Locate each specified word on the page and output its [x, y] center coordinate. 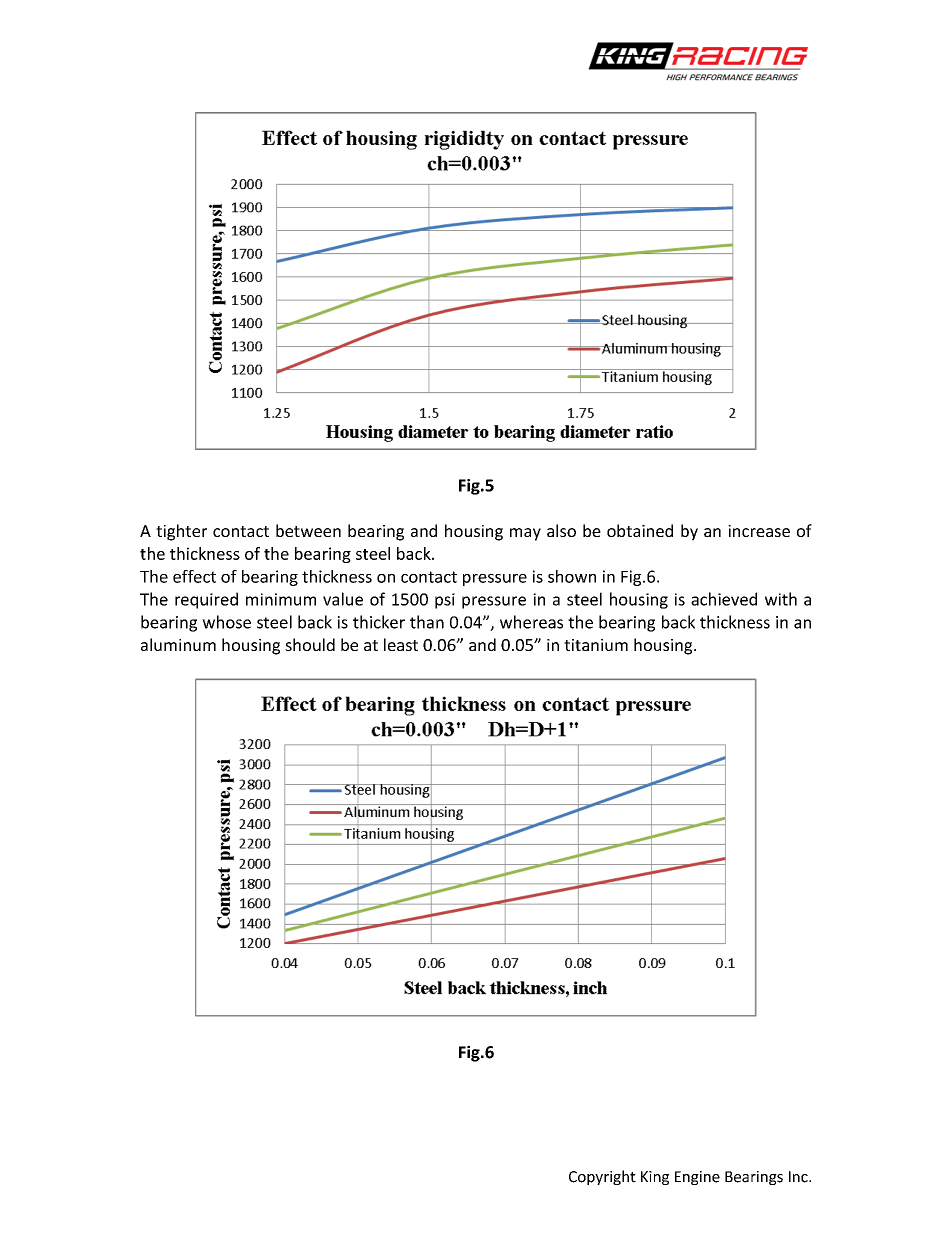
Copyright [602, 1177]
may [525, 534]
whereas [531, 622]
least [401, 644]
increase [759, 531]
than [427, 622]
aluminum [178, 644]
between [308, 530]
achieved [724, 599]
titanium [596, 645]
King [655, 1178]
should [310, 644]
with [781, 599]
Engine [697, 1178]
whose [226, 622]
